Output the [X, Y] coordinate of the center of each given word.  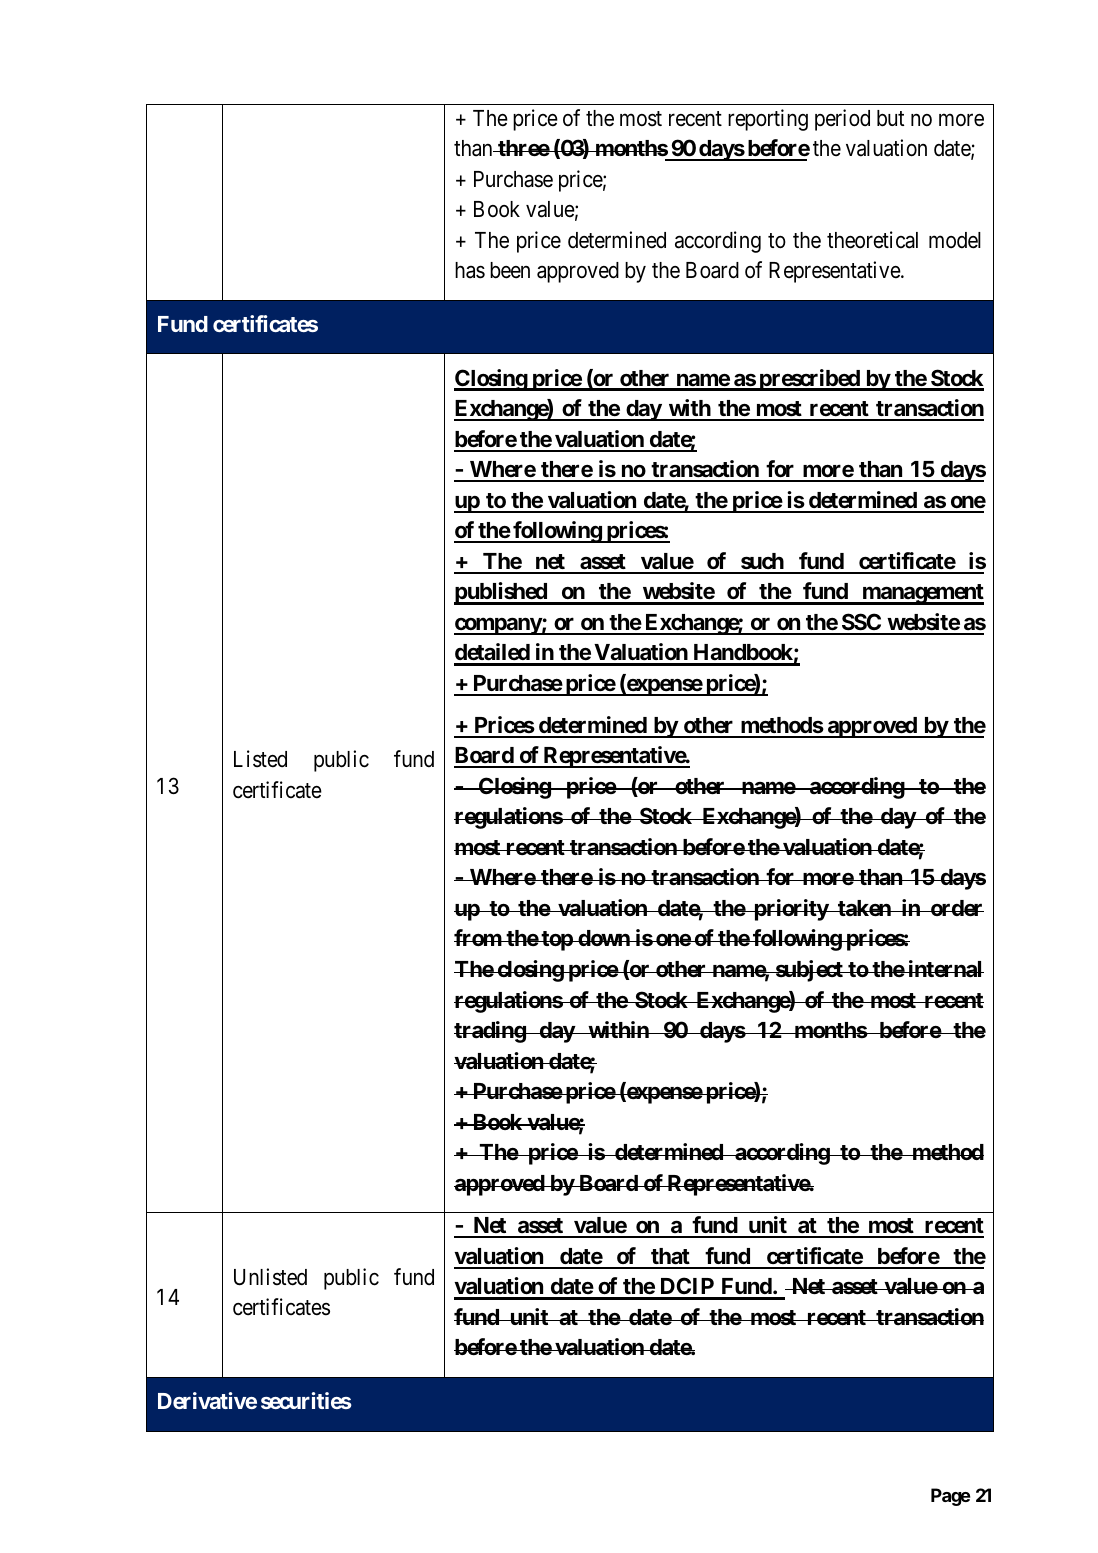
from [478, 937]
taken [864, 908]
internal [945, 969]
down [604, 938]
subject [809, 971]
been [510, 270]
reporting [768, 120]
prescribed [809, 380]
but [890, 118]
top [557, 941]
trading [490, 1032]
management [922, 594]
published [501, 593]
